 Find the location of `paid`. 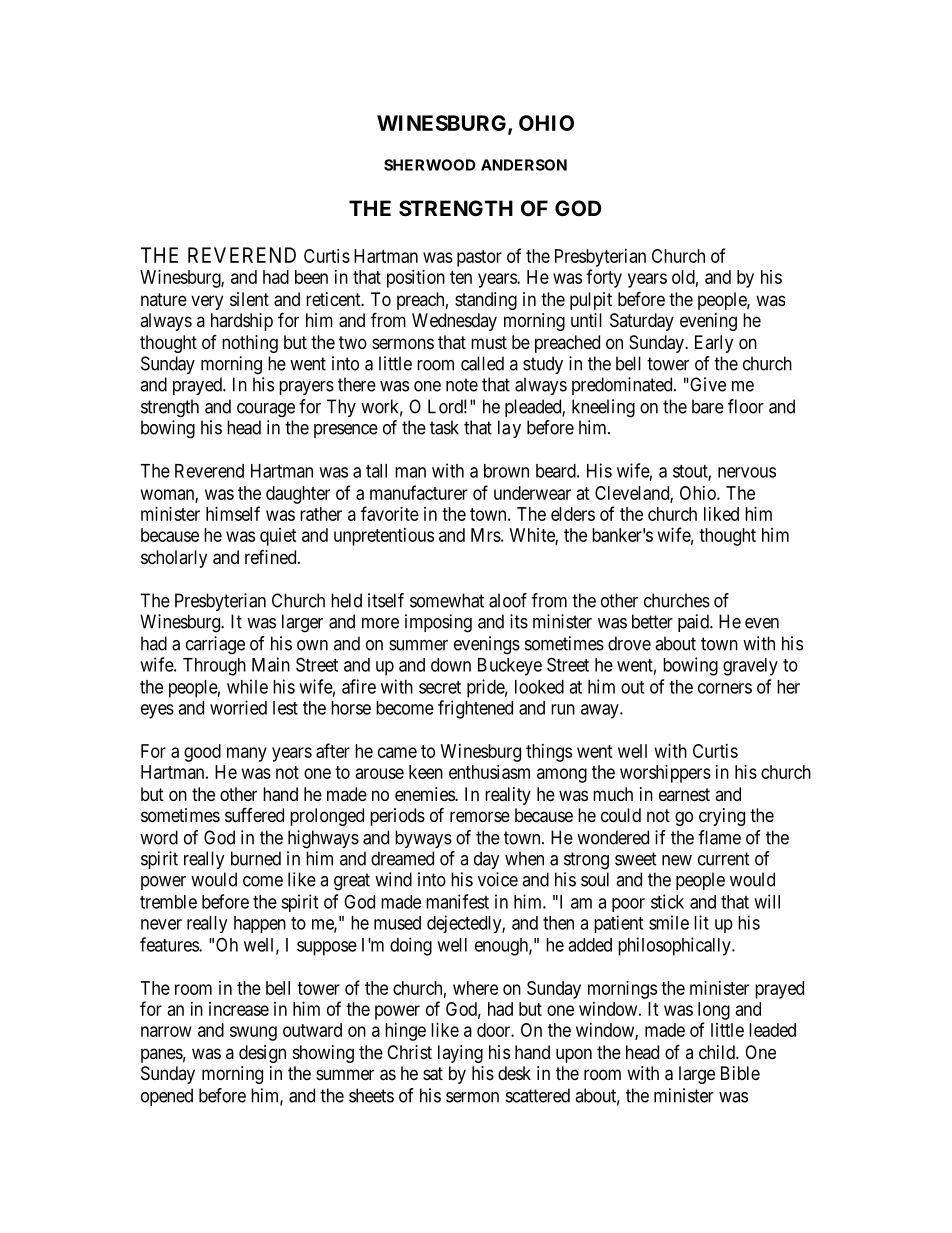

paid is located at coordinates (694, 623).
